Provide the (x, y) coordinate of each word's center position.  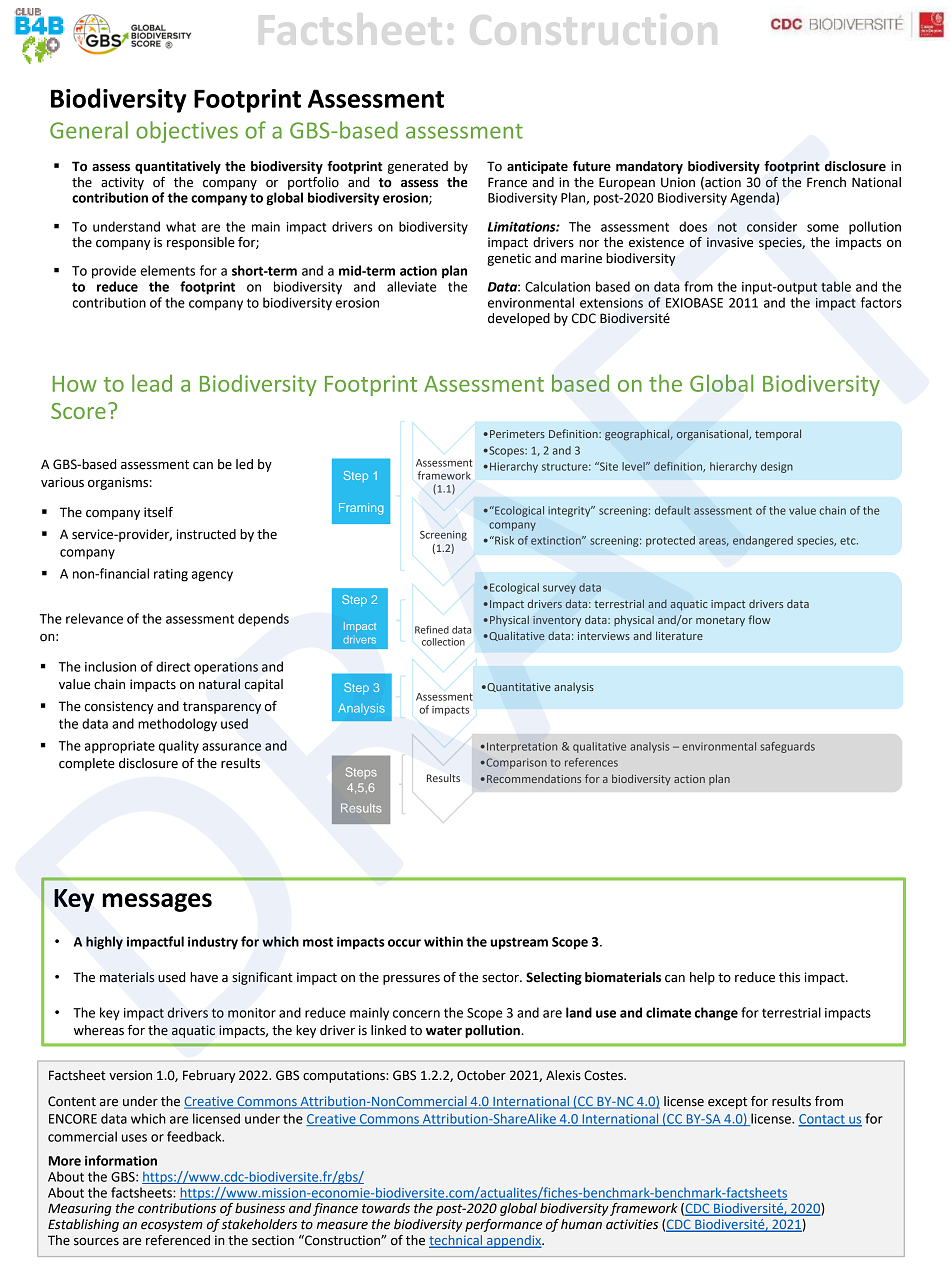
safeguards (787, 747)
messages (157, 902)
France (507, 182)
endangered (763, 541)
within (443, 941)
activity (122, 183)
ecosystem (172, 1226)
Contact (822, 1120)
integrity (570, 511)
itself (158, 512)
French (826, 182)
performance (503, 1225)
